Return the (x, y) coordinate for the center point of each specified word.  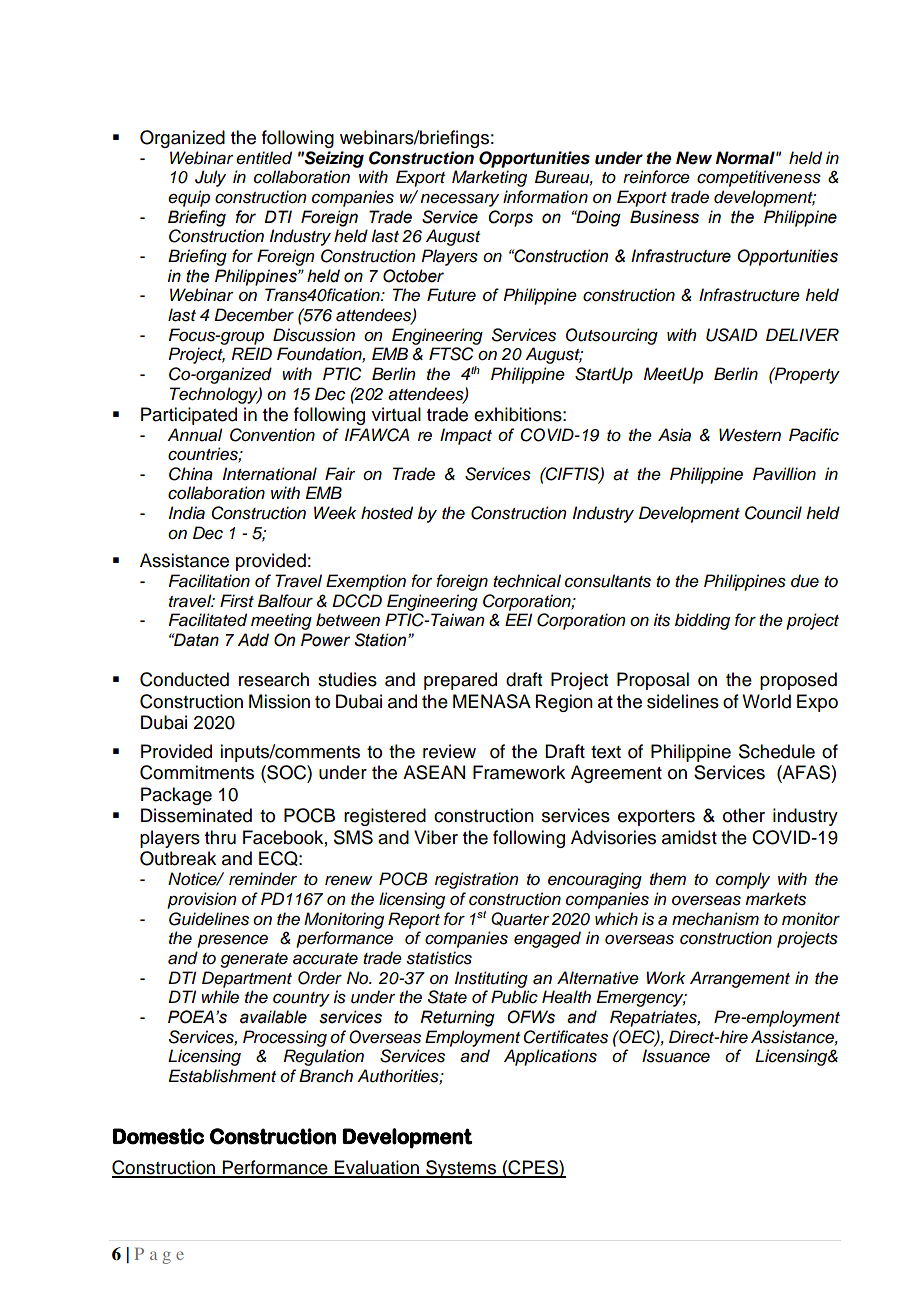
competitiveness (759, 178)
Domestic (158, 1136)
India (187, 513)
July (210, 178)
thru (220, 837)
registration (477, 880)
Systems (461, 1169)
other (744, 815)
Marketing (489, 178)
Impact (466, 436)
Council (773, 513)
